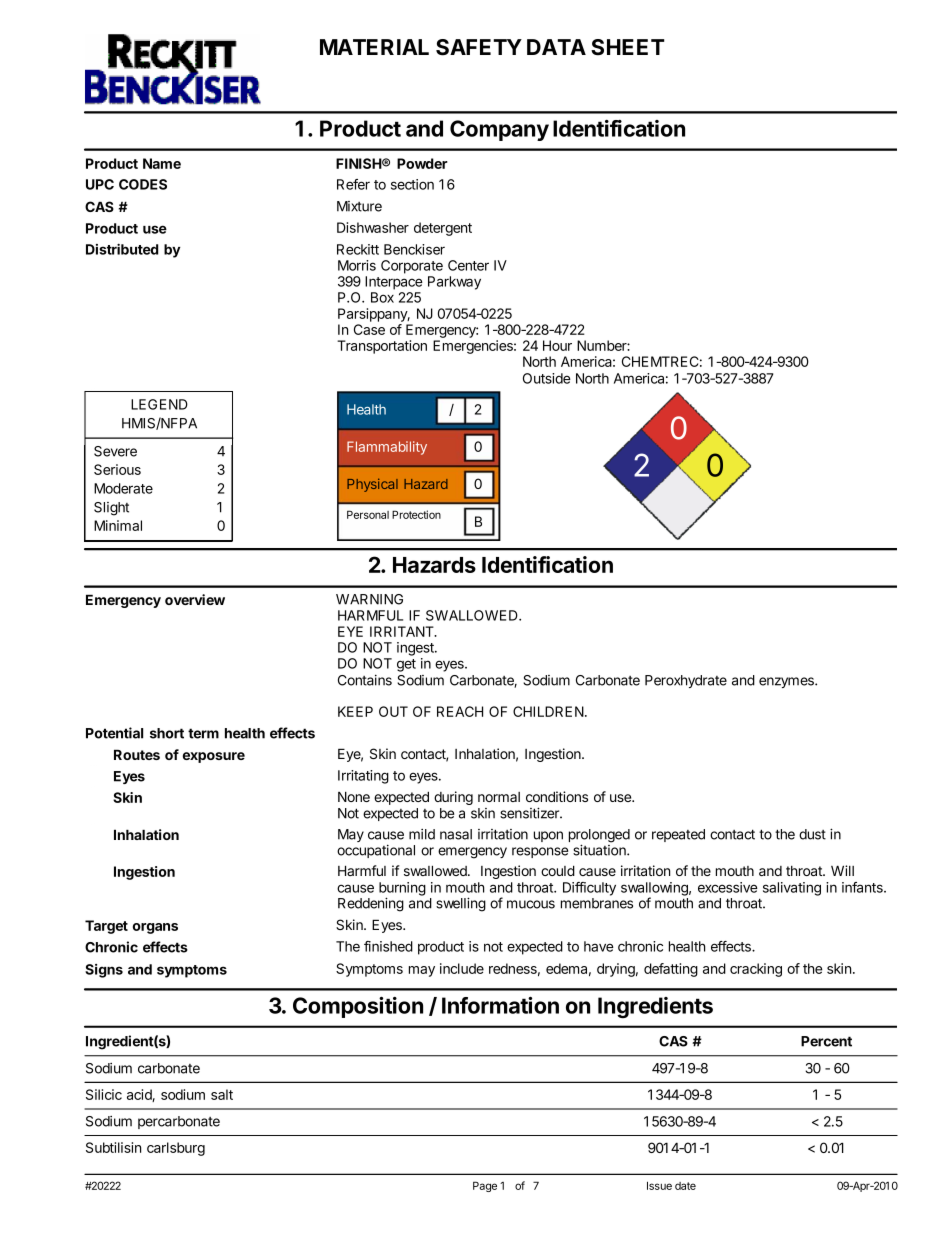  Describe the element at coordinates (113, 1147) in the screenshot. I see `Subtilisin` at that location.
